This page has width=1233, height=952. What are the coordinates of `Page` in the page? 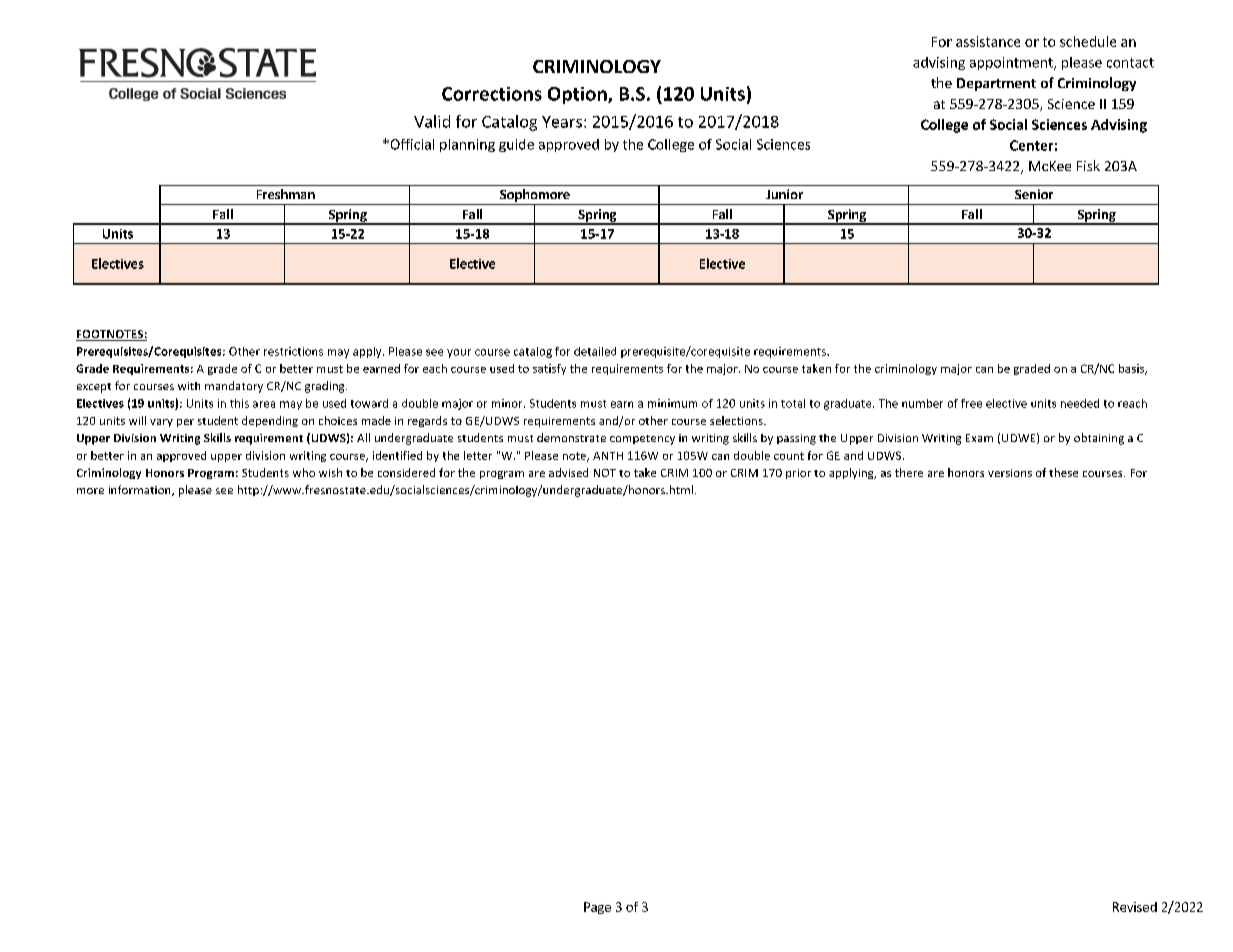 It's located at (597, 908).
